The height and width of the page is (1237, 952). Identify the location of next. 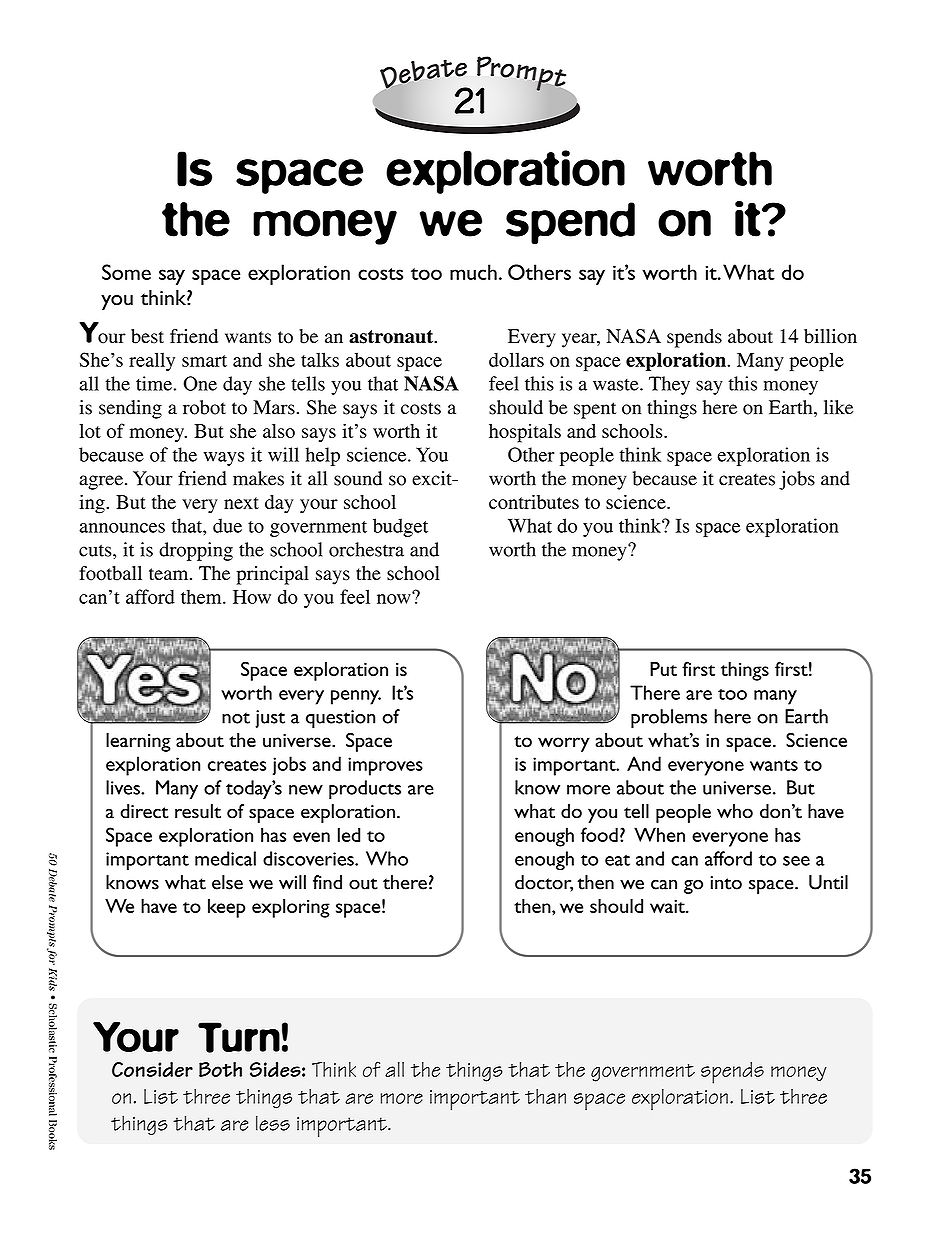
(241, 503).
